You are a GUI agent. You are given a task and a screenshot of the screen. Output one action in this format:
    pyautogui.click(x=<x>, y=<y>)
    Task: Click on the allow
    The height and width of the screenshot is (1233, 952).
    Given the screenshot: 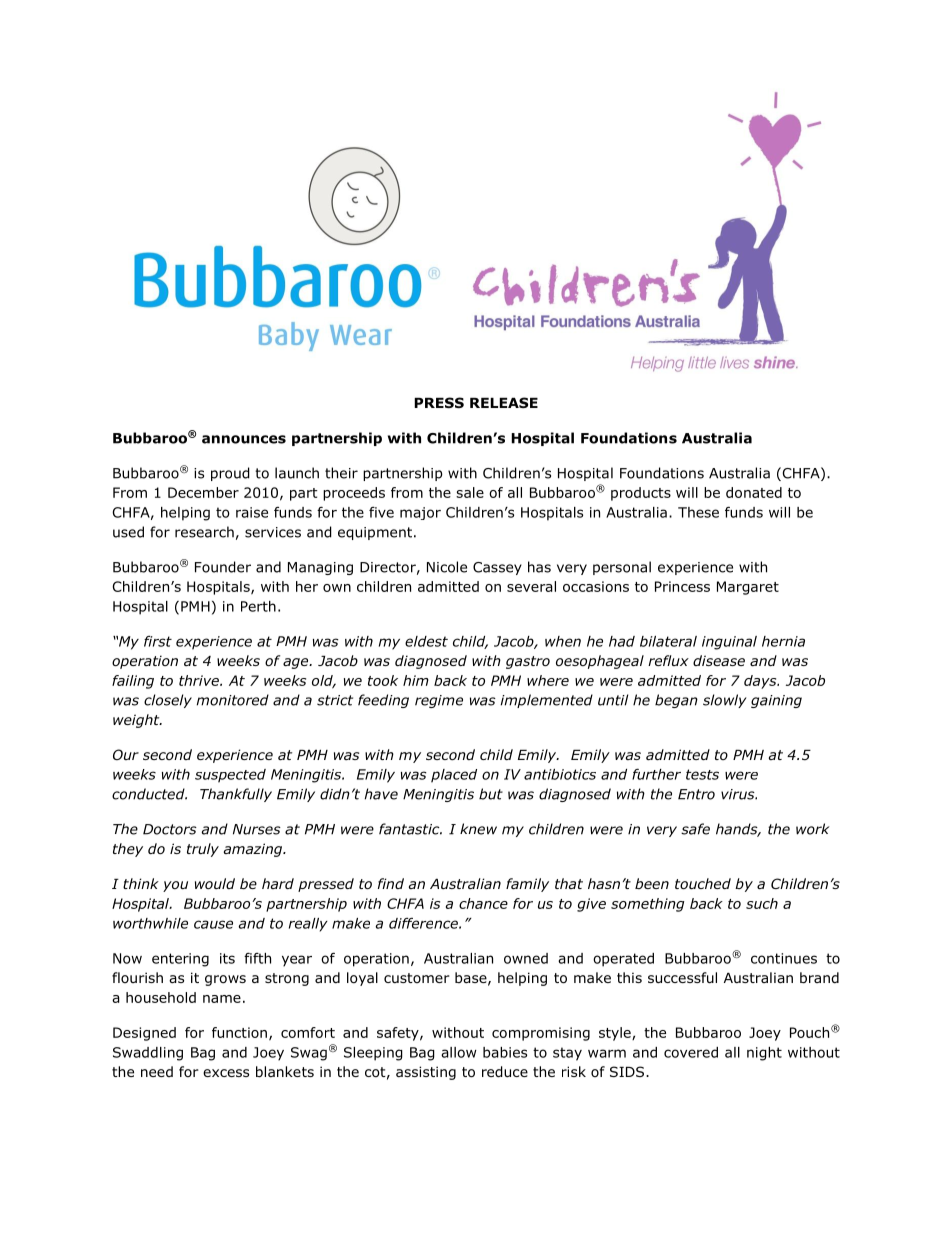 What is the action you would take?
    pyautogui.click(x=459, y=1052)
